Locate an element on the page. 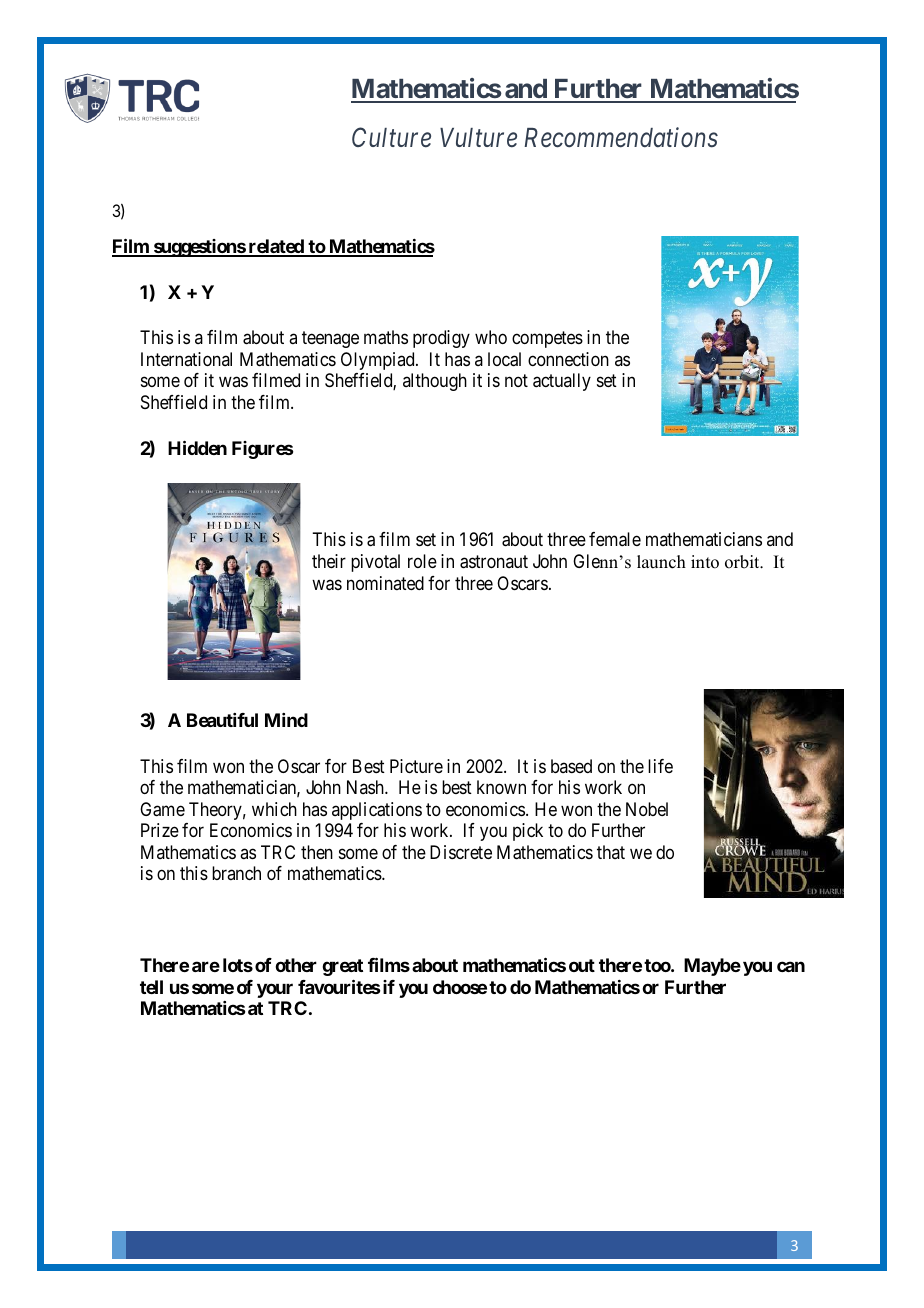 The height and width of the document is (1308, 924). Culture is located at coordinates (391, 137).
